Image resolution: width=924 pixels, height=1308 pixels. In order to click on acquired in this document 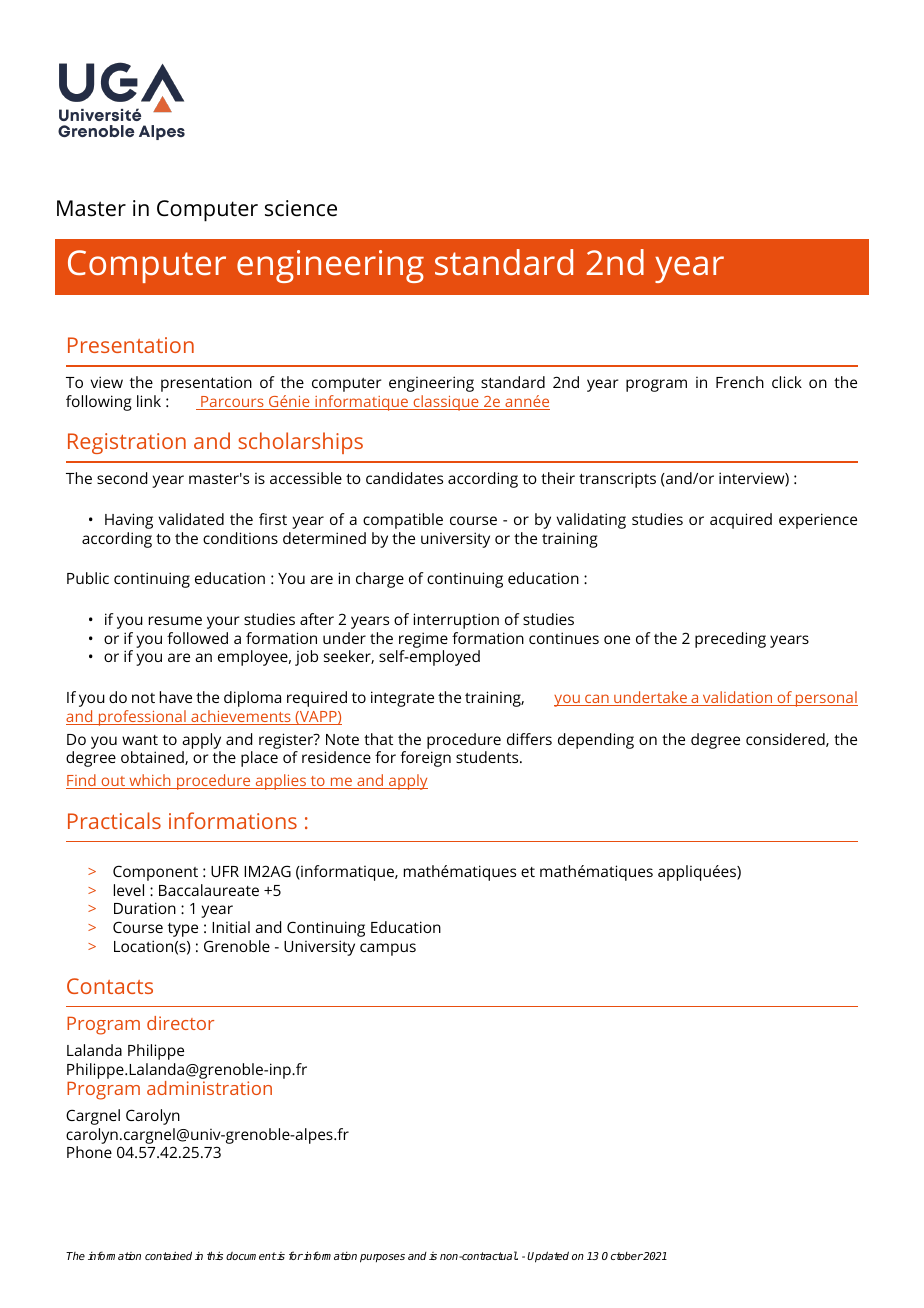, I will do `click(741, 521)`.
